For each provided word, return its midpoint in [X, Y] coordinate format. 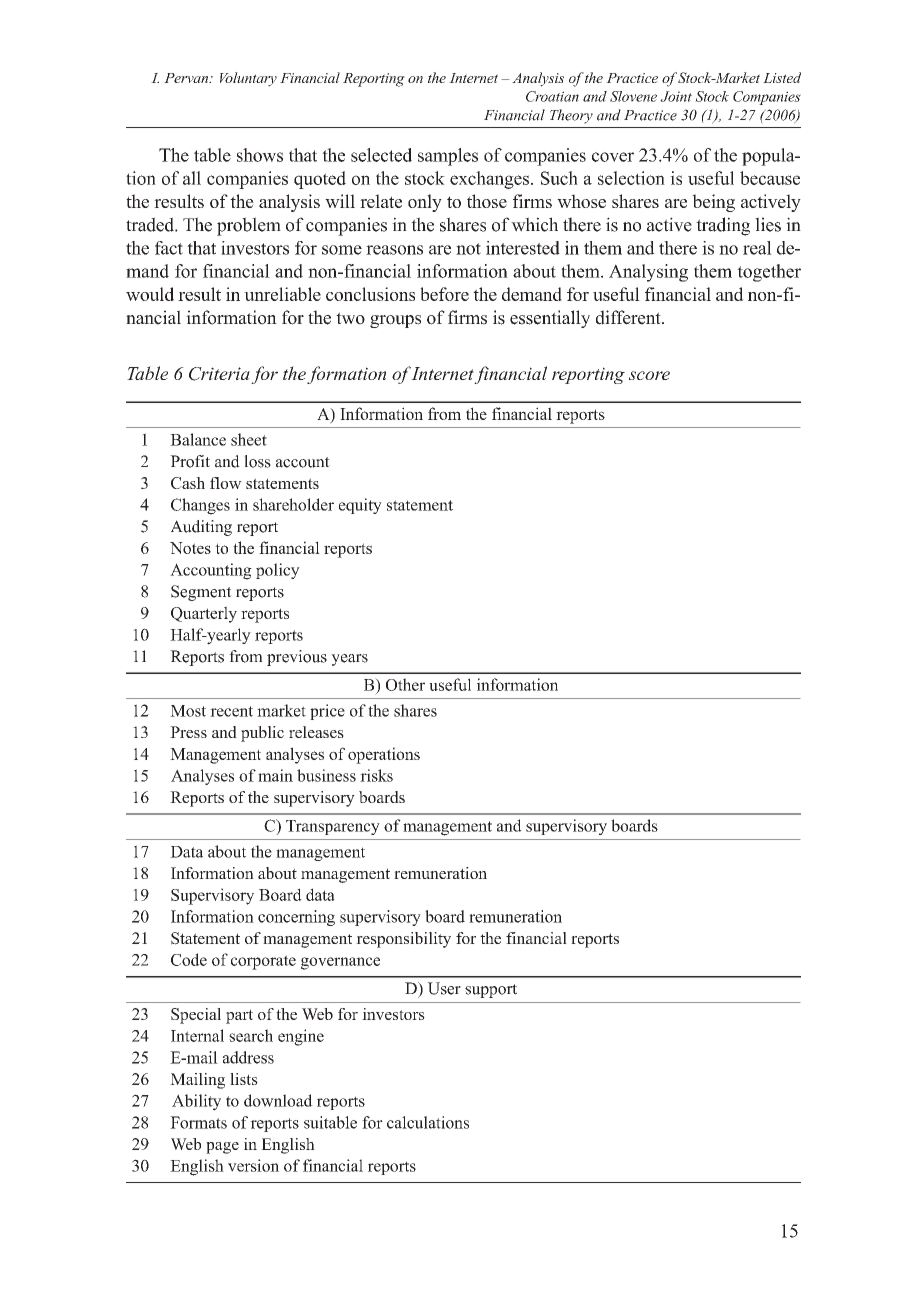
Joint [676, 96]
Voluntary [248, 79]
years [349, 660]
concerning [296, 918]
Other [405, 684]
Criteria [219, 374]
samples [448, 157]
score [649, 375]
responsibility [403, 940]
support [491, 991]
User [444, 988]
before [444, 294]
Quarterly [204, 614]
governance [340, 963]
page [222, 1148]
